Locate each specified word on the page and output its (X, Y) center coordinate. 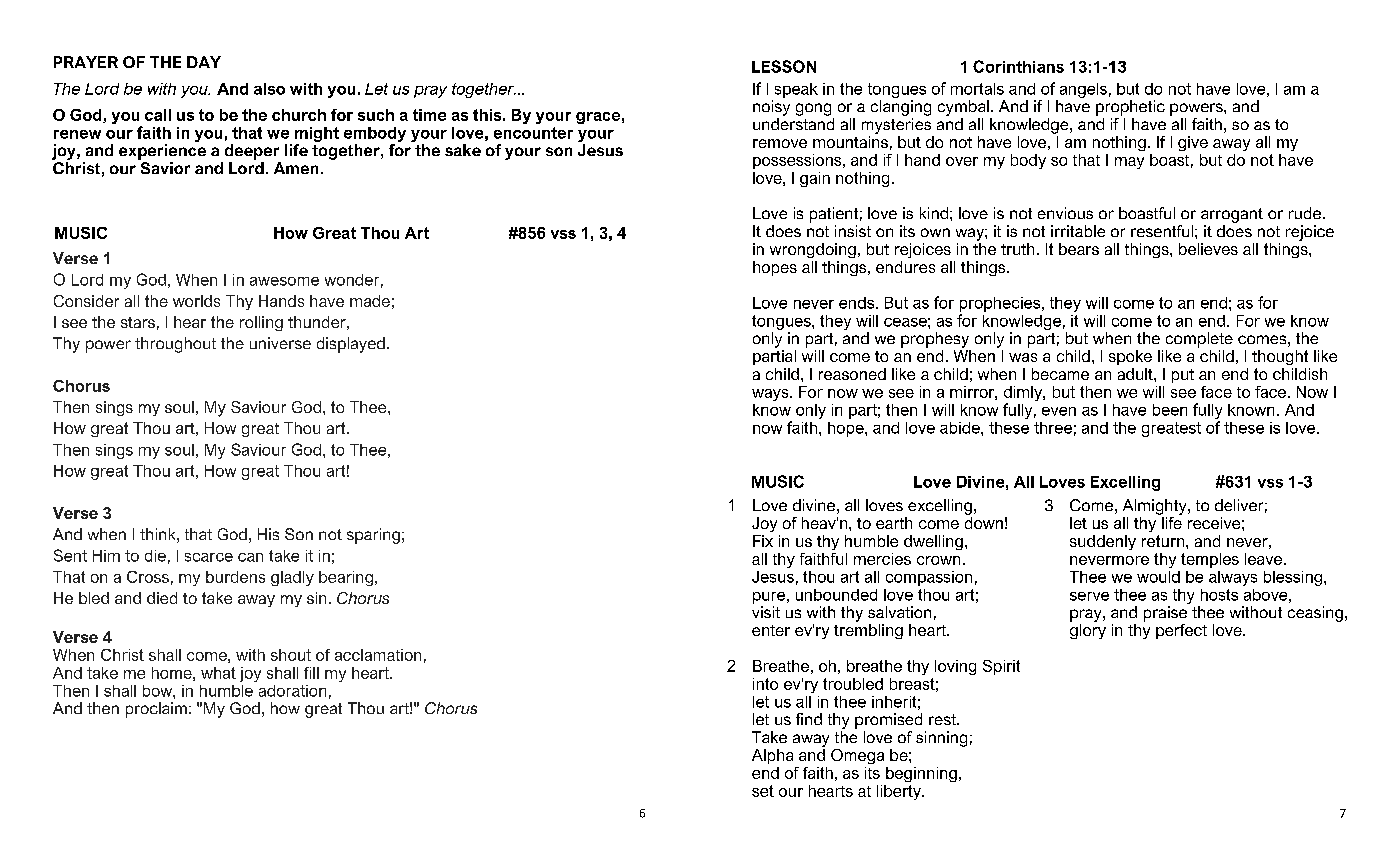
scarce (209, 557)
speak (796, 90)
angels (1083, 90)
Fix (763, 541)
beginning (921, 774)
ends (858, 303)
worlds (196, 301)
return (1164, 541)
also (269, 89)
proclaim (156, 710)
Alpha (772, 756)
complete (1199, 340)
